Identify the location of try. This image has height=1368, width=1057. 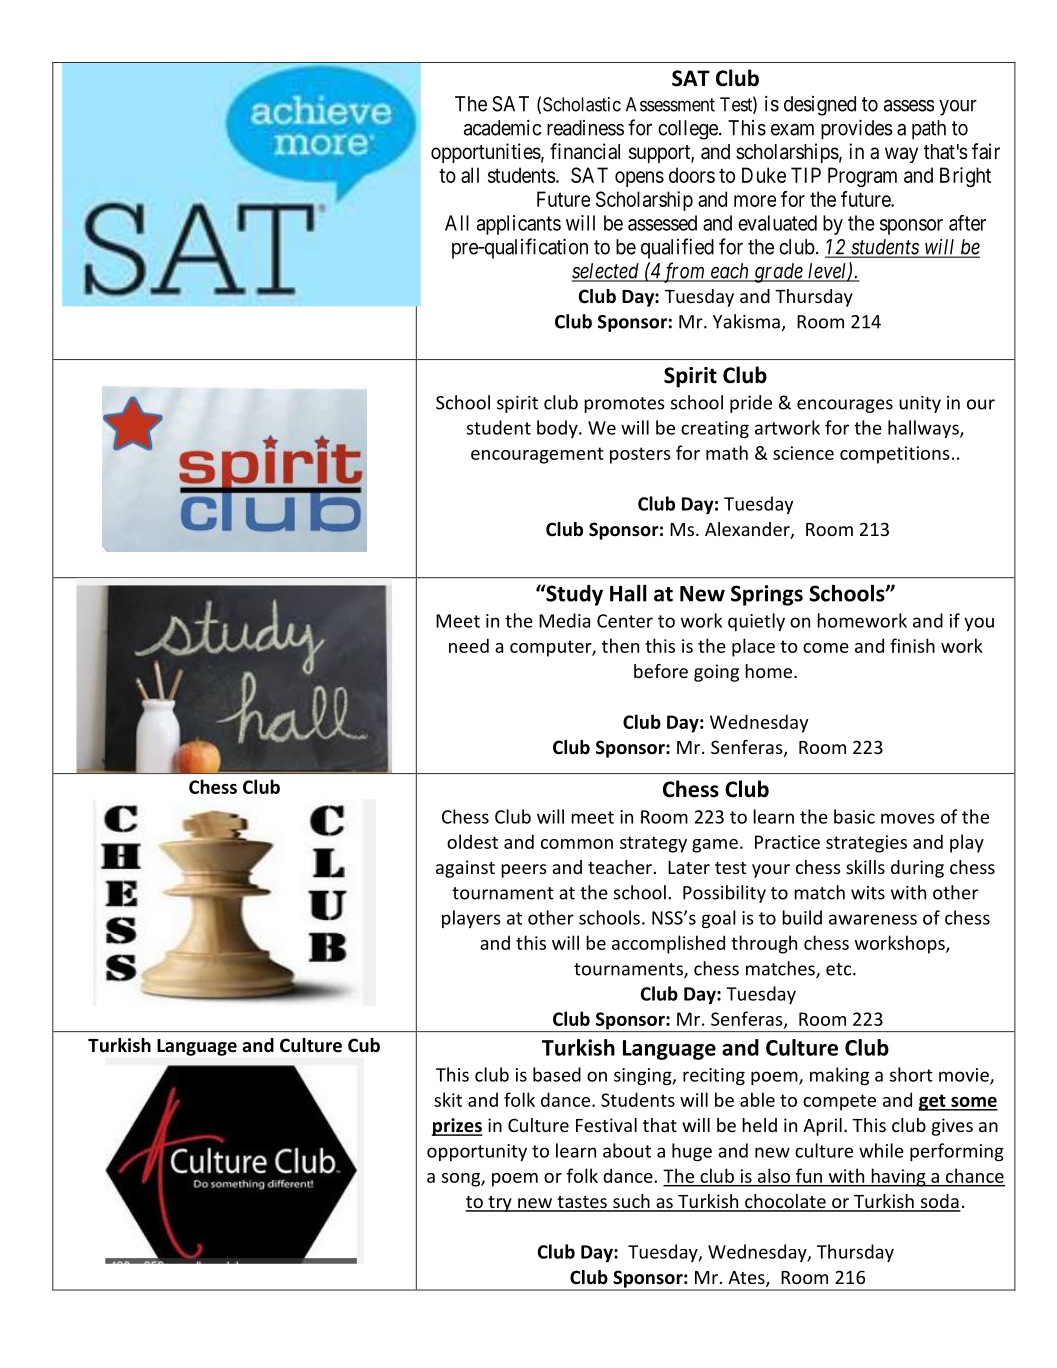
(500, 1204).
